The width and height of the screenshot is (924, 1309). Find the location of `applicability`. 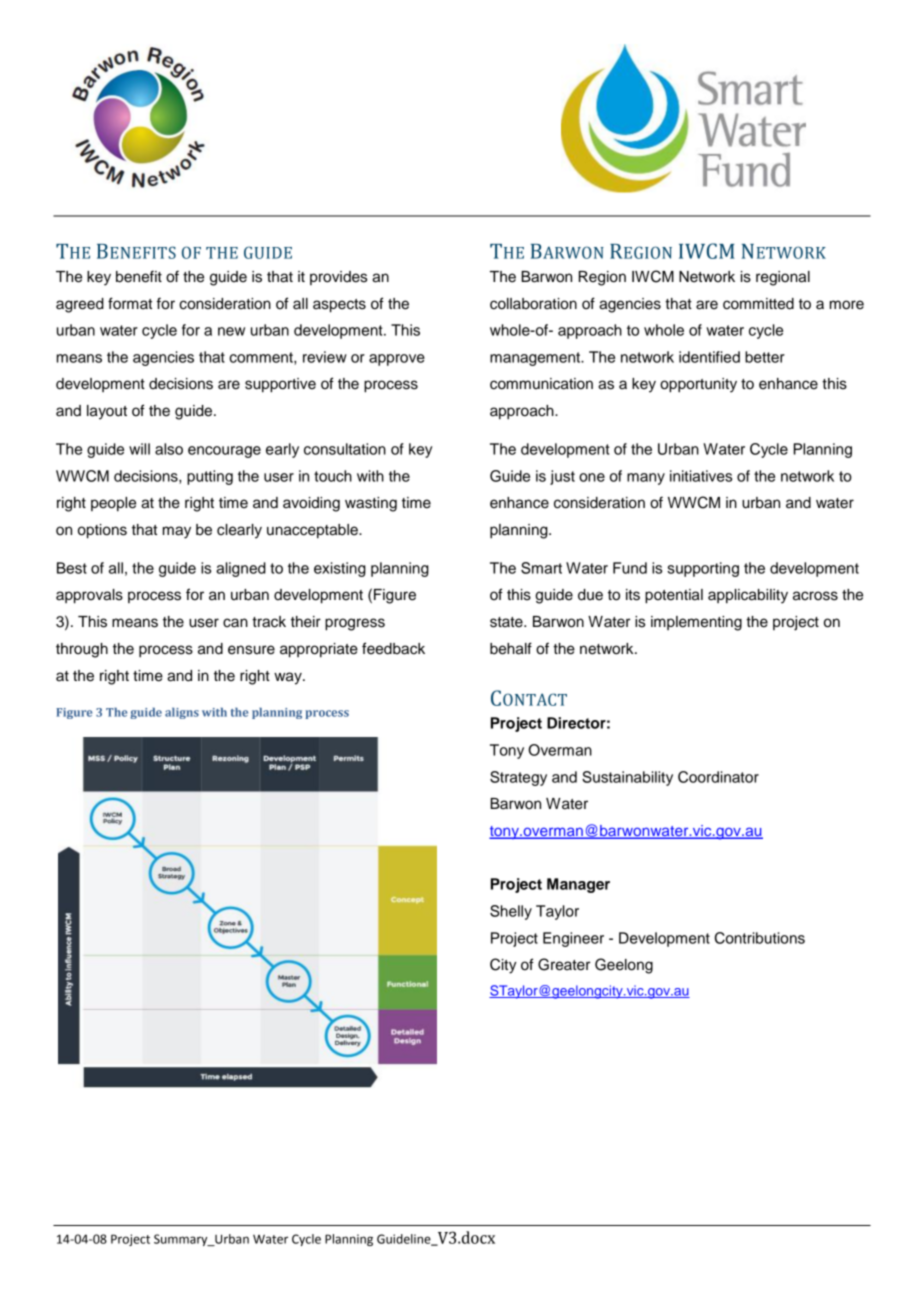

applicability is located at coordinates (748, 596).
